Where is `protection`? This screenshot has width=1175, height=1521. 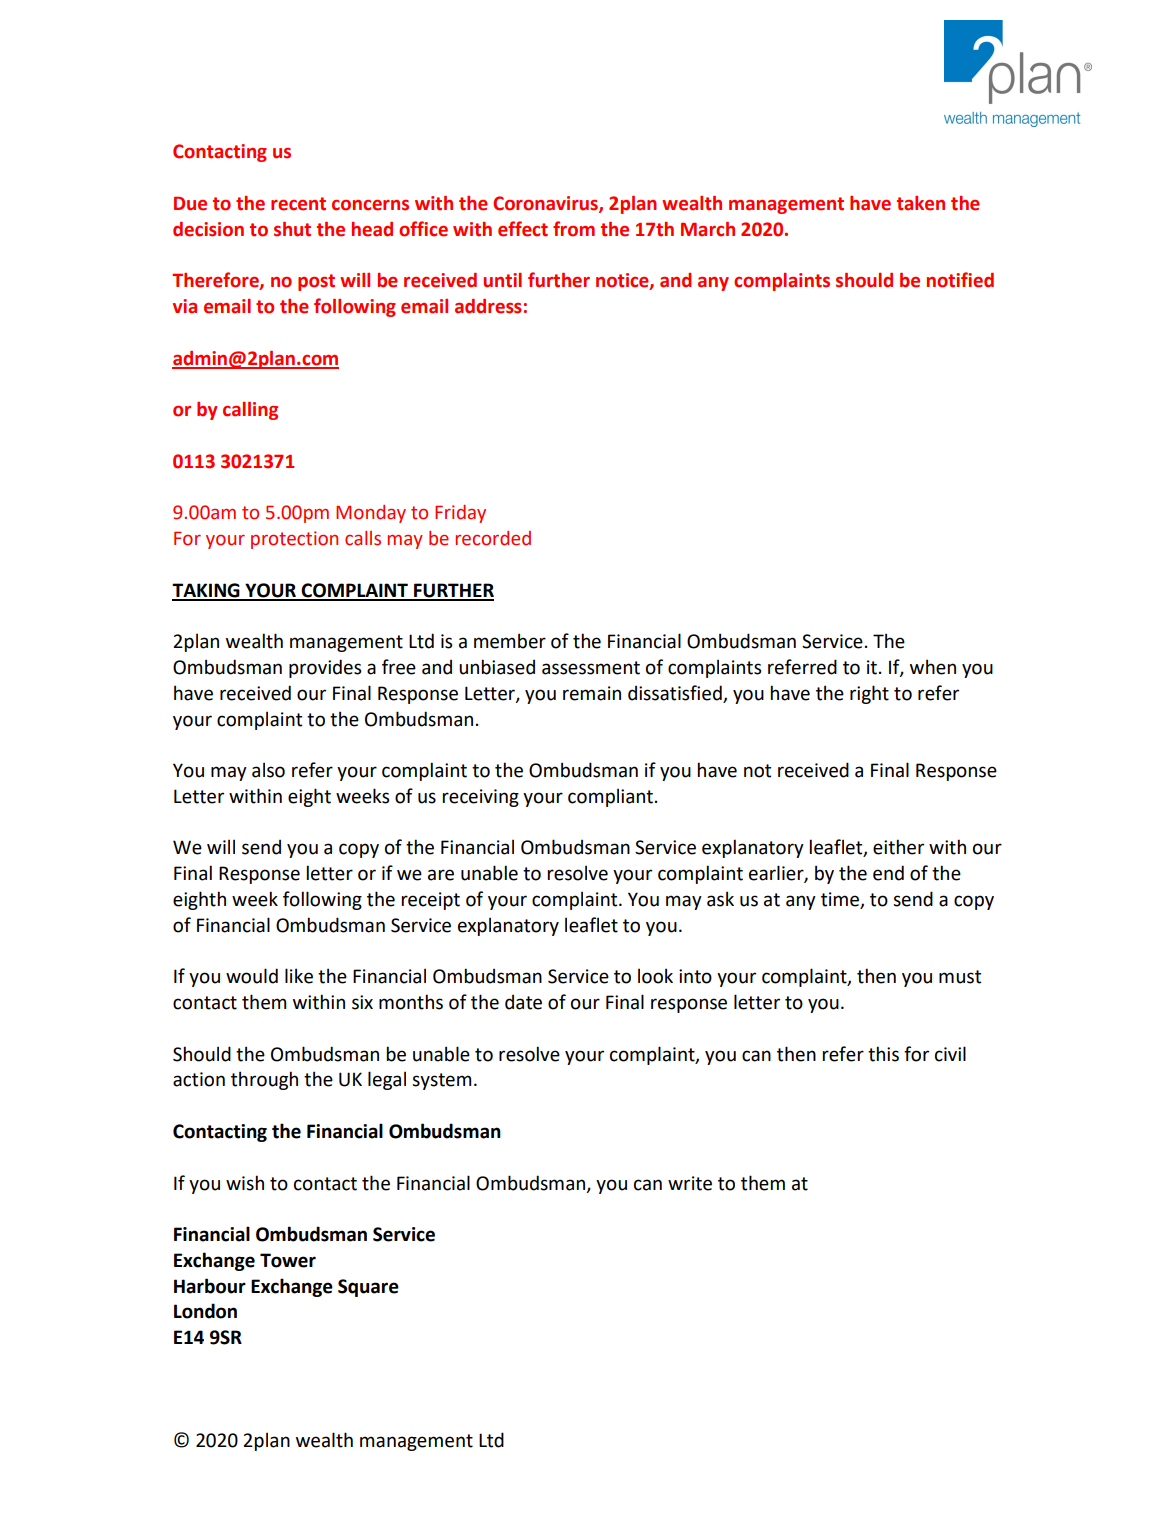 protection is located at coordinates (294, 540).
